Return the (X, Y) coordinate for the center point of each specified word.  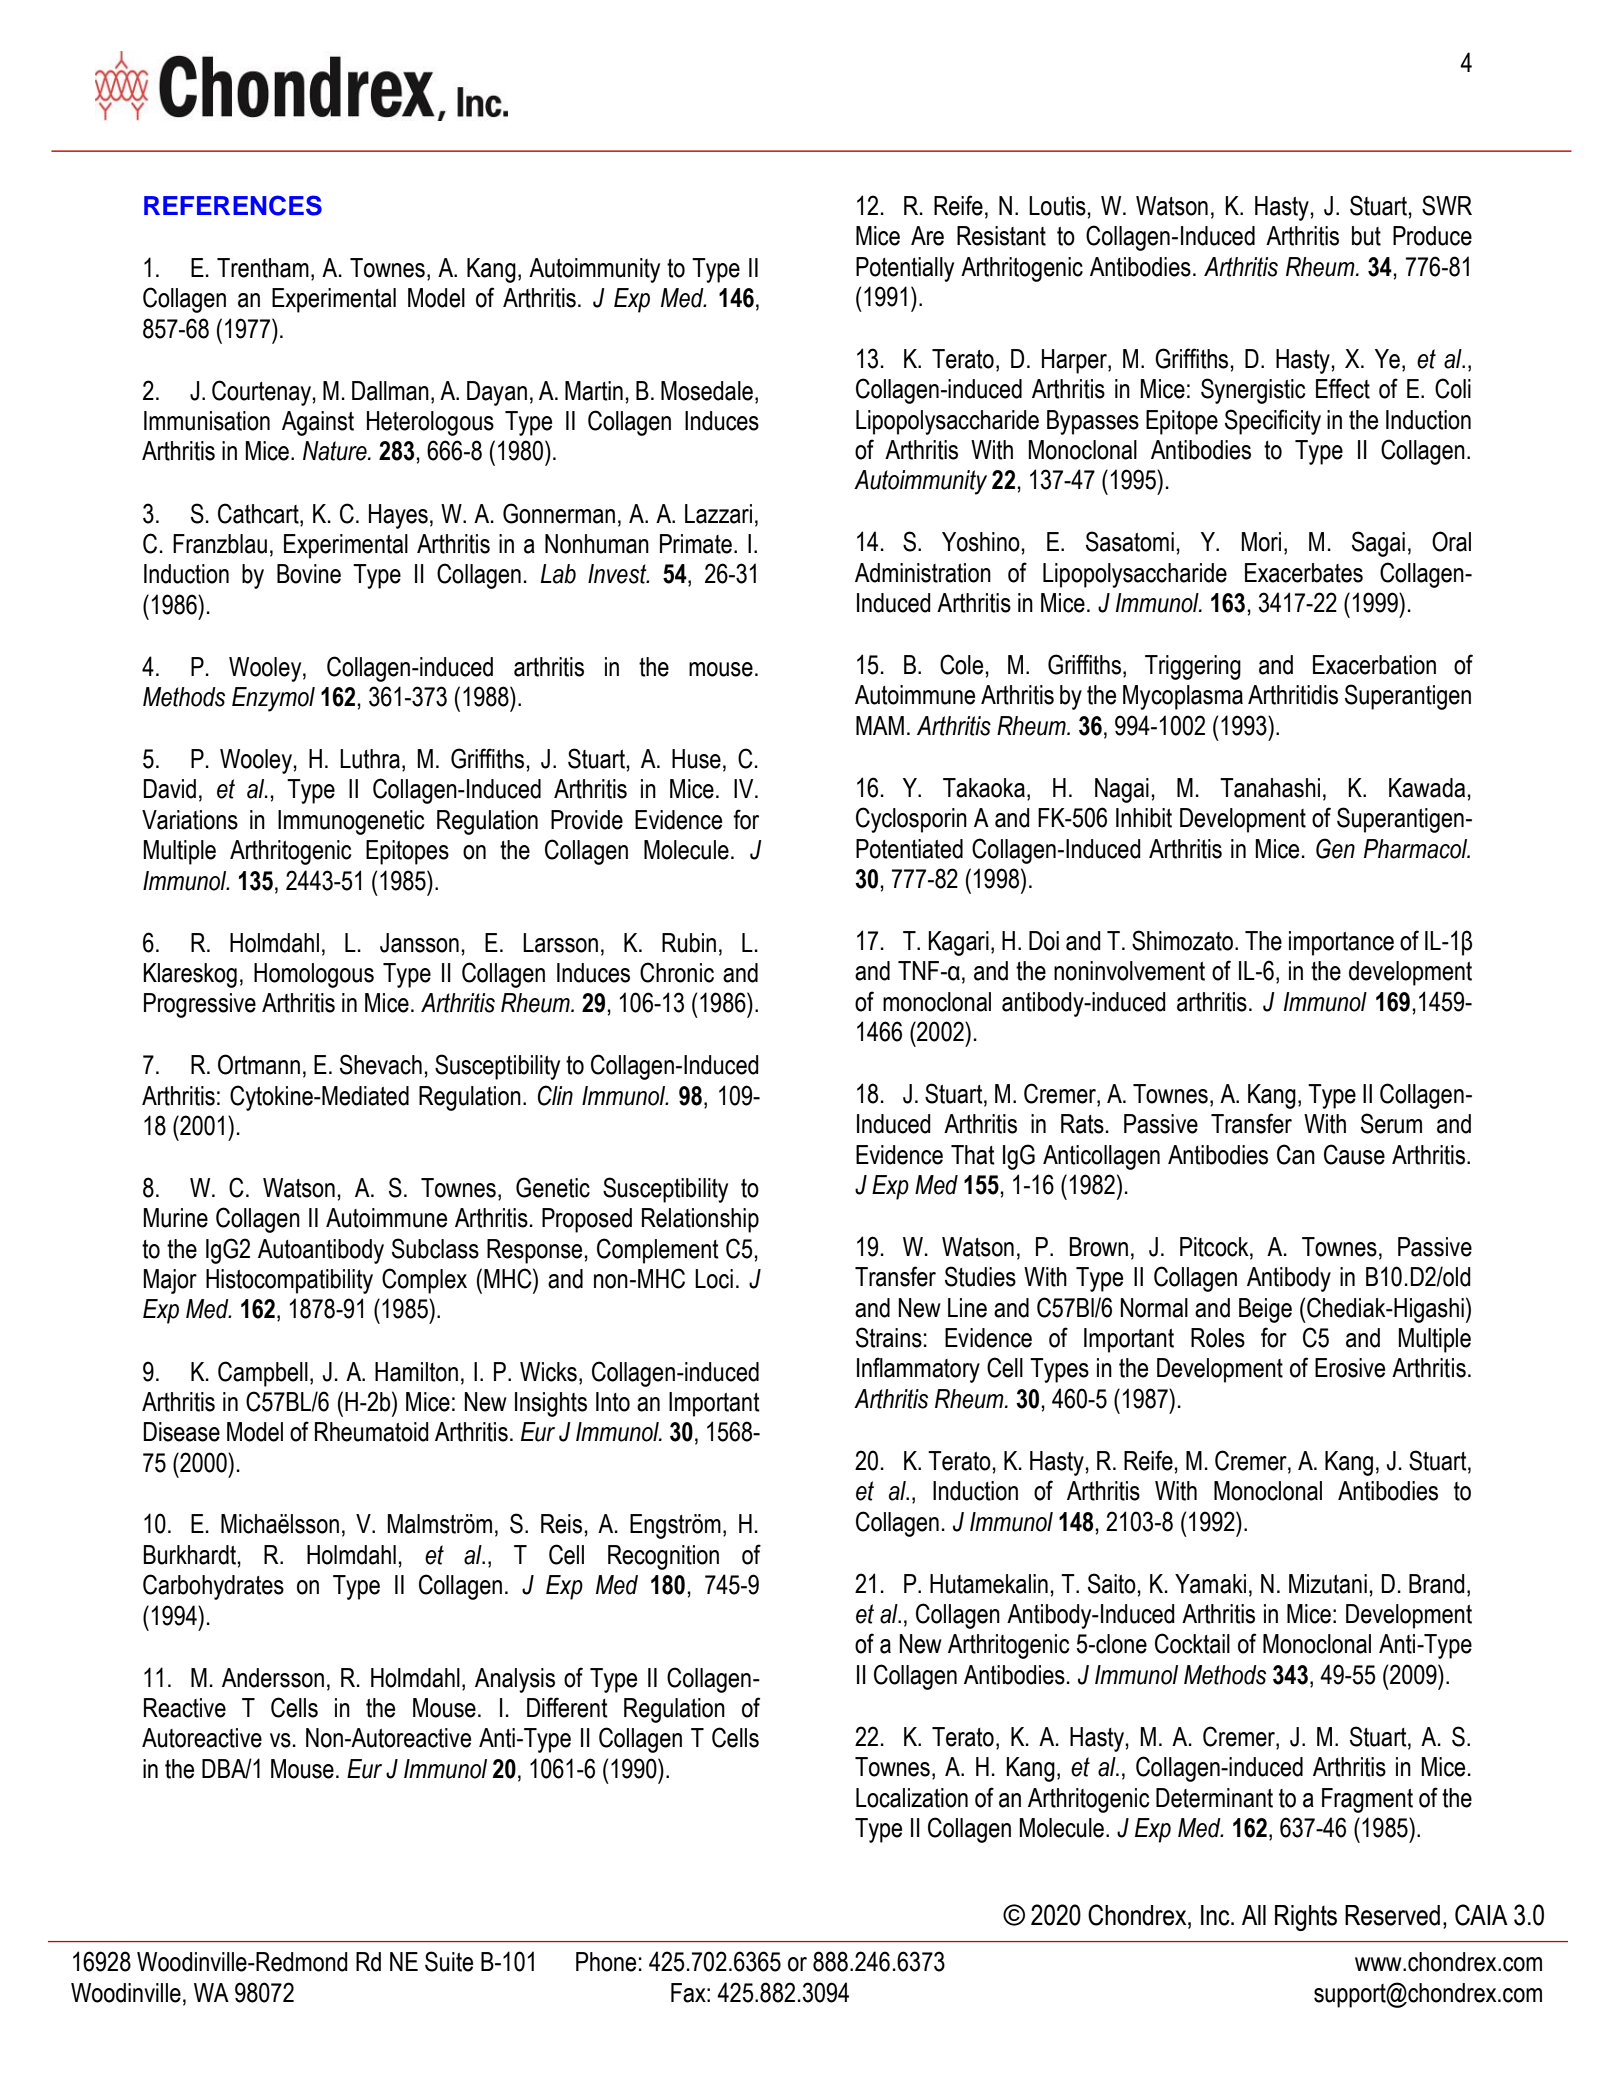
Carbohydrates (213, 1587)
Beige (1265, 1310)
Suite (449, 1961)
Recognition (663, 1557)
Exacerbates (1304, 573)
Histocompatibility (289, 1281)
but (1366, 236)
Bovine (309, 574)
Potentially (905, 269)
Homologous (314, 975)
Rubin (689, 943)
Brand (1437, 1584)
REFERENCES (233, 205)
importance (1341, 943)
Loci (714, 1279)
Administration (923, 573)
